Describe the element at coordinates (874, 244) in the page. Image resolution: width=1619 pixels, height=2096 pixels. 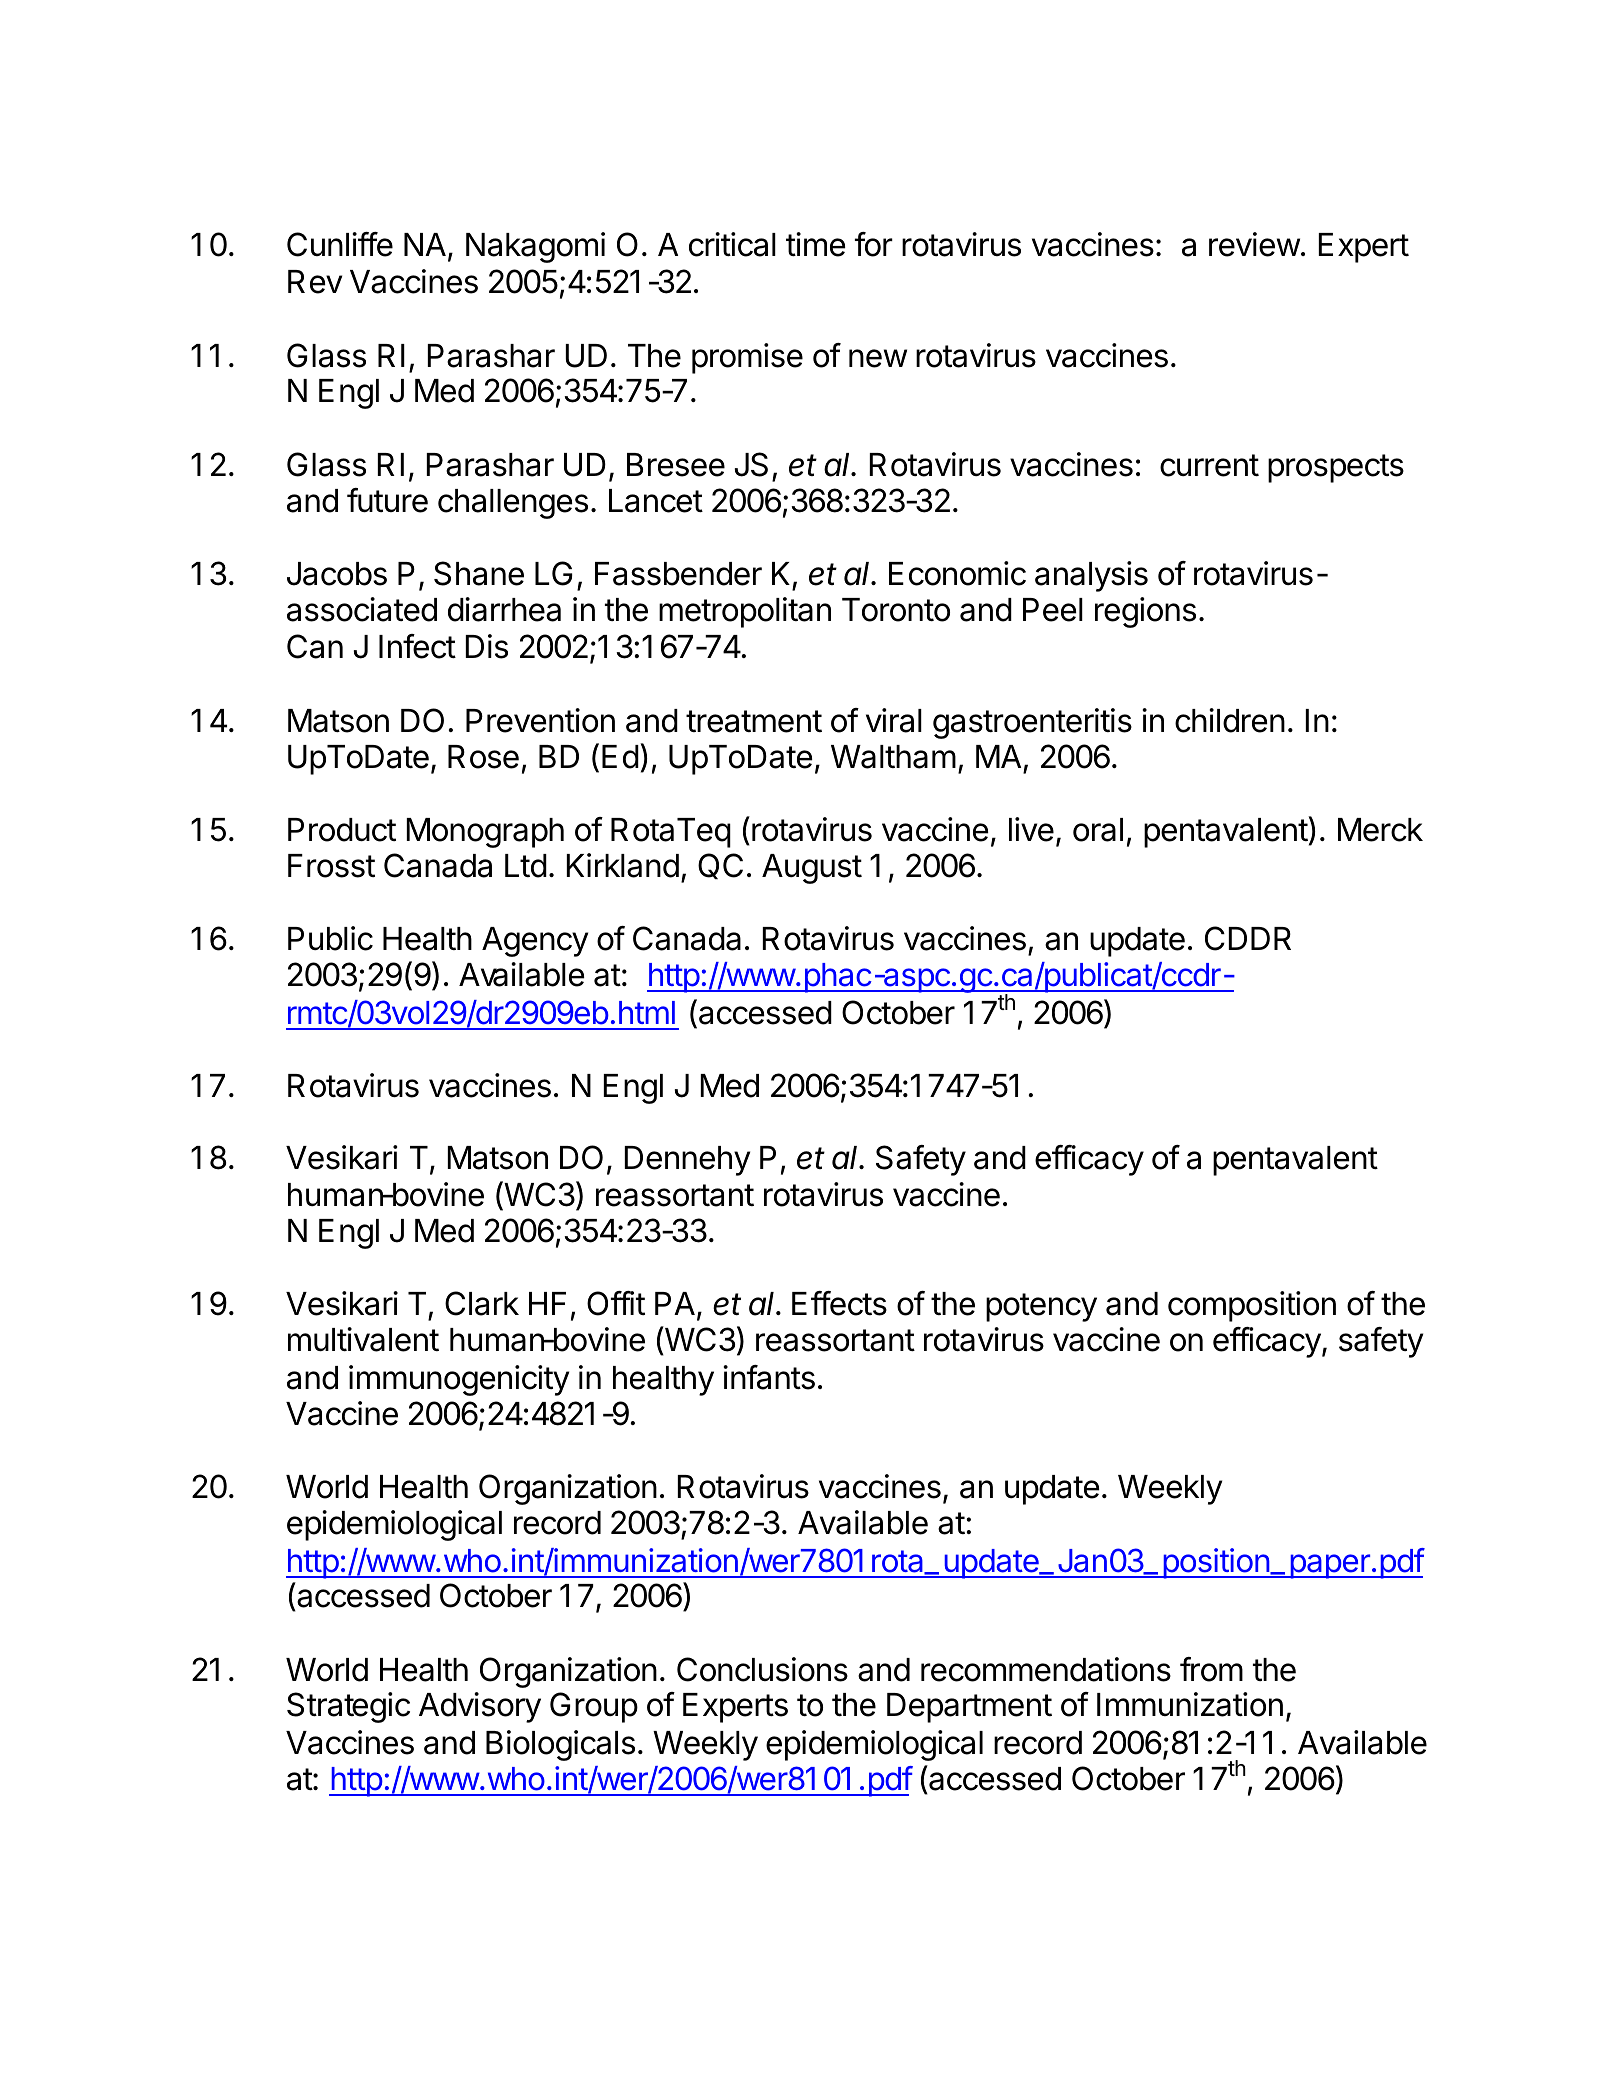
I see `for` at that location.
